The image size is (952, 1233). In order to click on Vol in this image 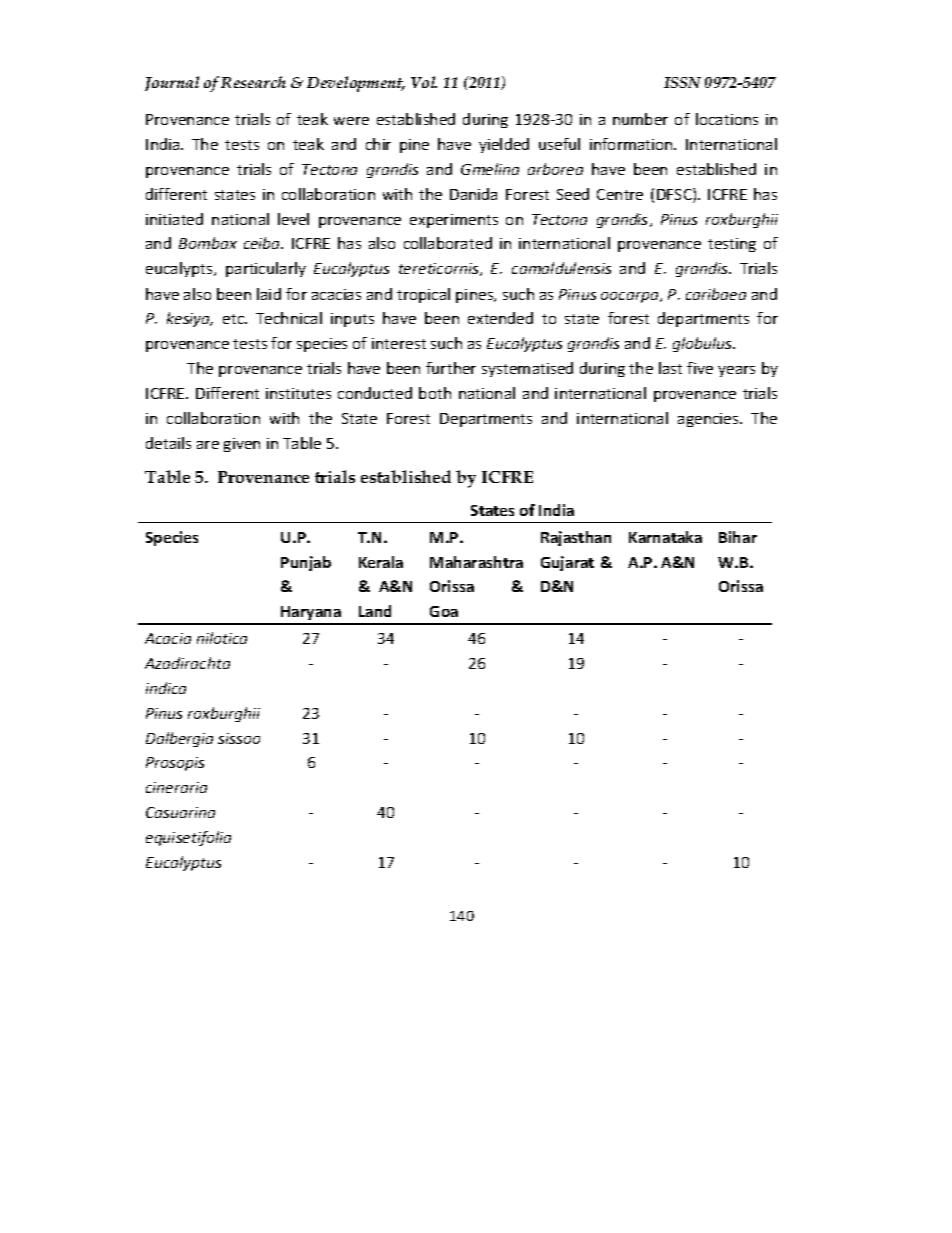, I will do `click(424, 82)`.
